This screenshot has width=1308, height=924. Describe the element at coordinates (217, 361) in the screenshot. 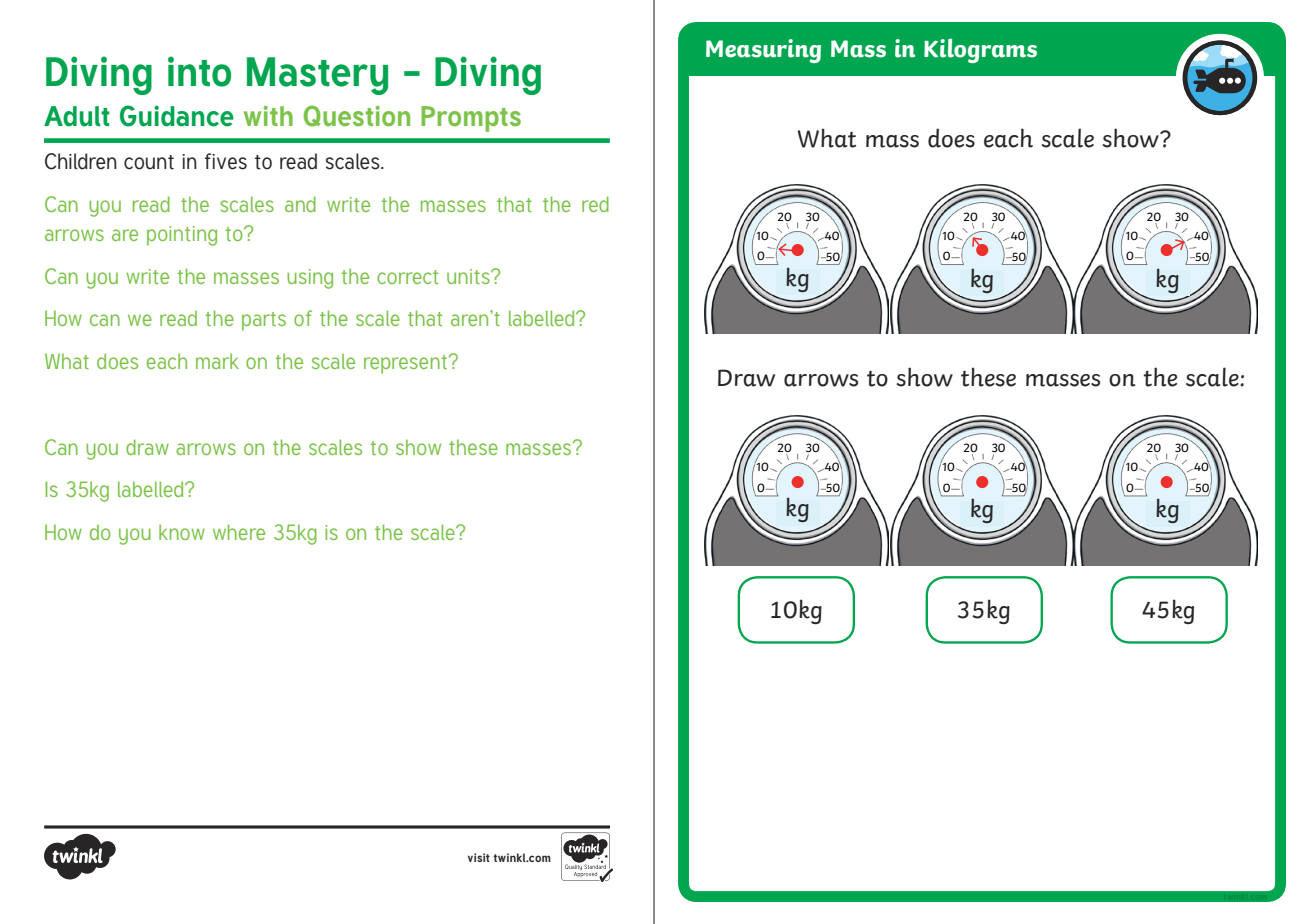

I see `mark` at that location.
